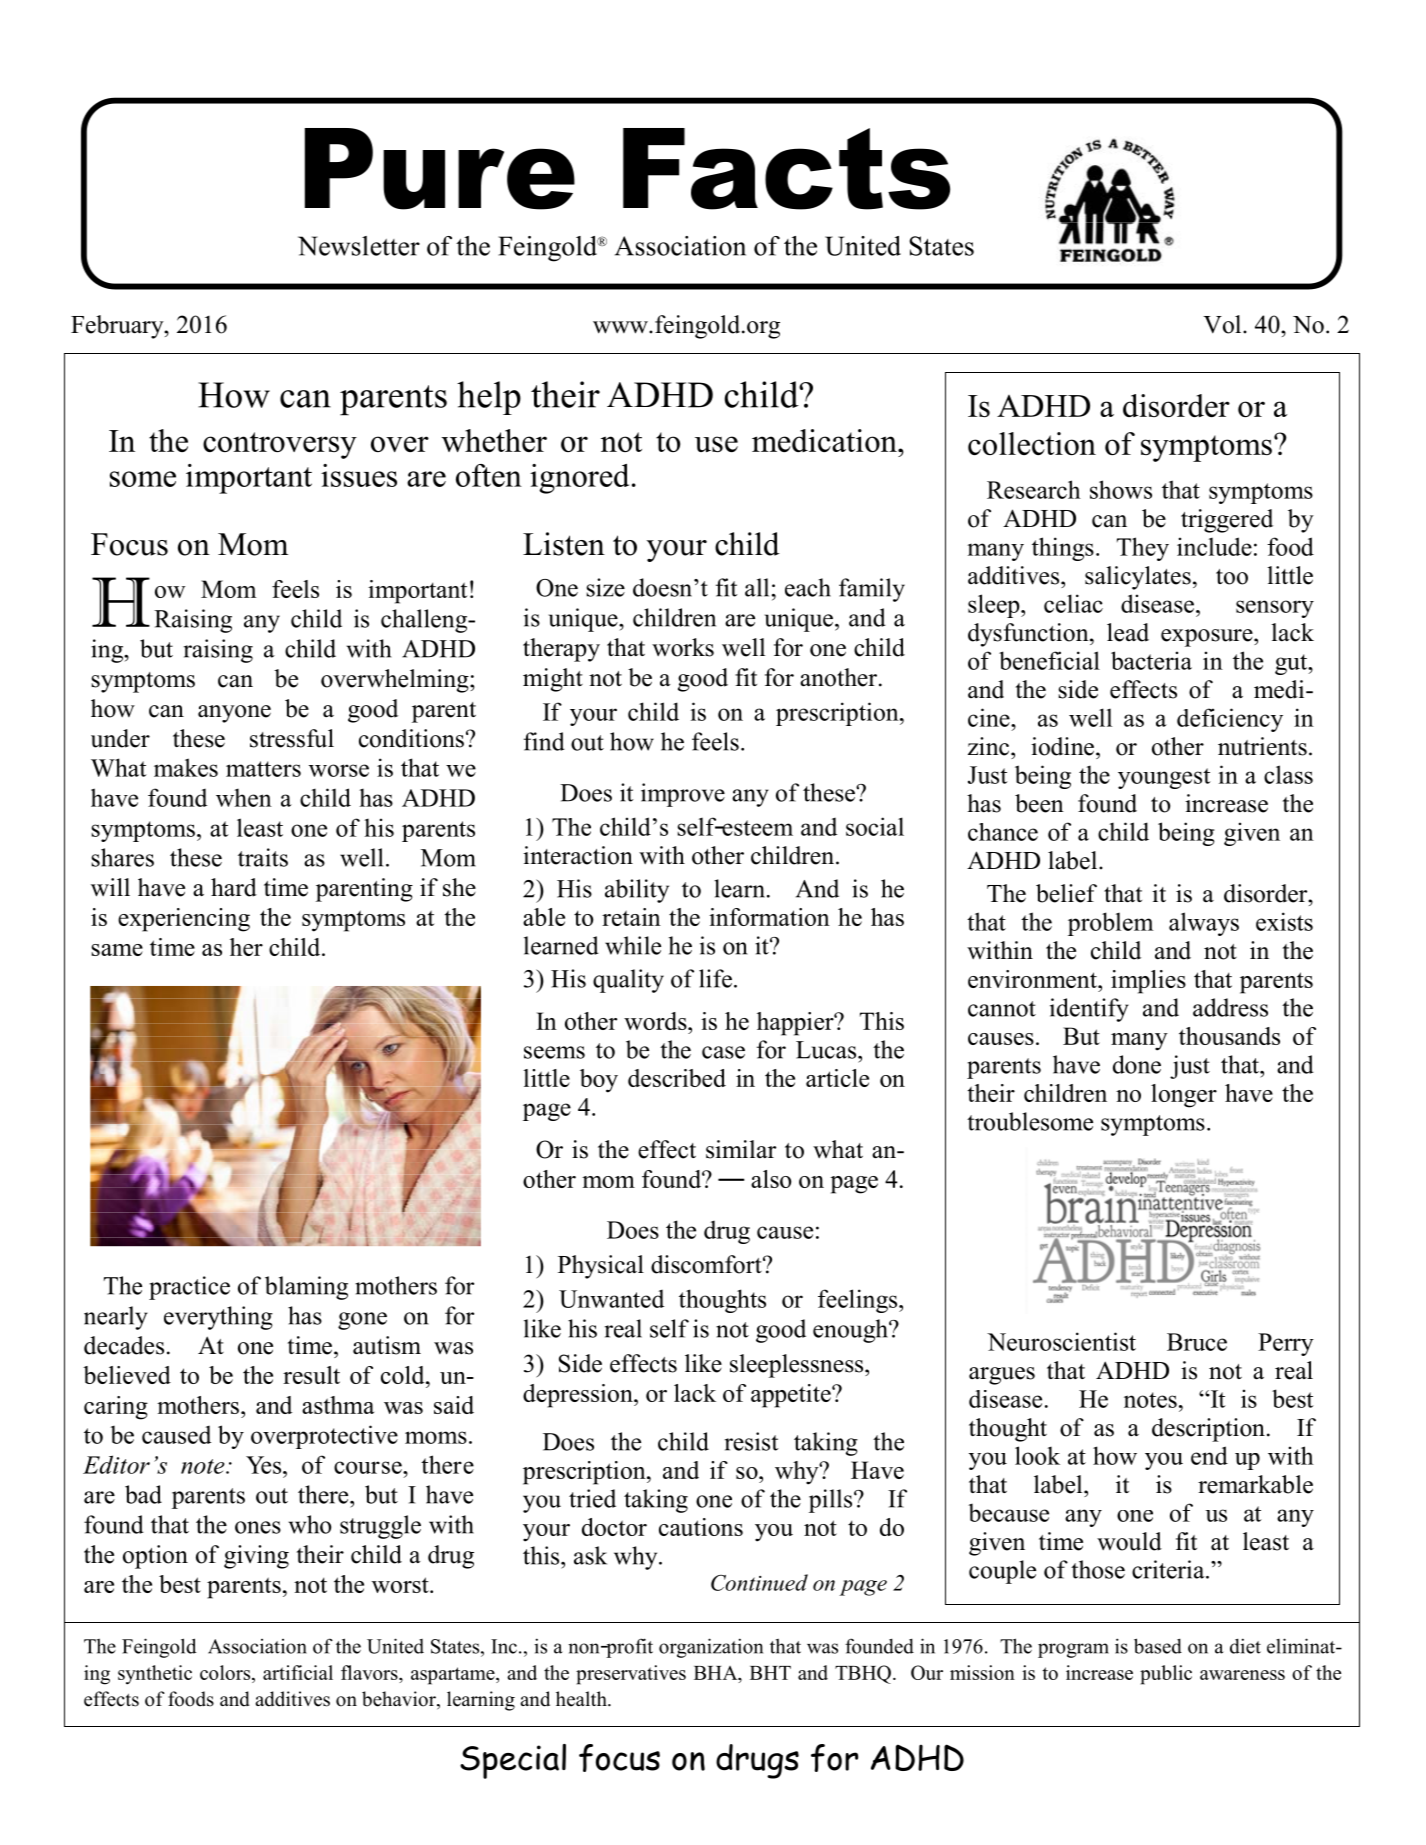 This screenshot has height=1845, width=1426. I want to click on works, so click(683, 647).
